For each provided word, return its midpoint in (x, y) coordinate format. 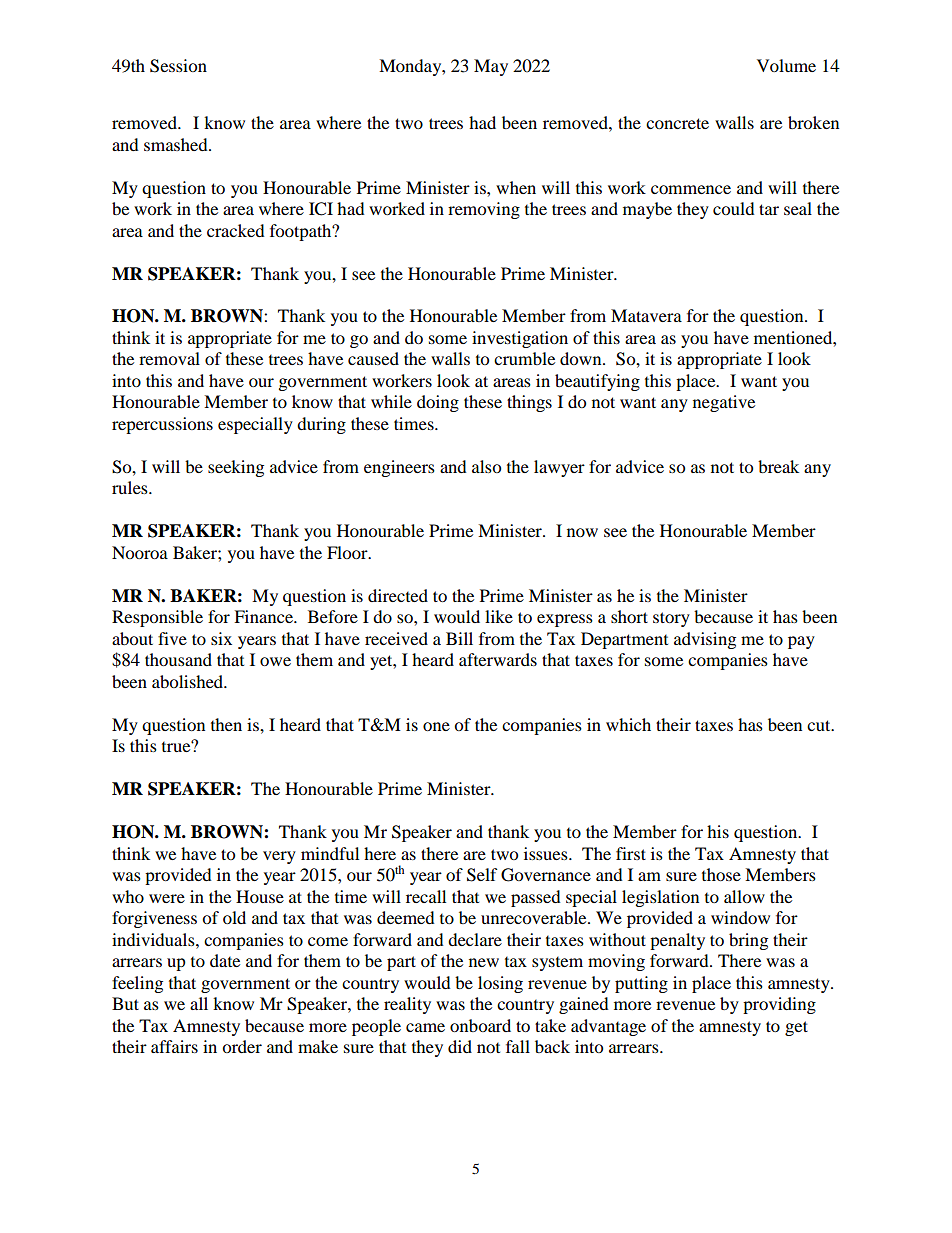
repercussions (162, 425)
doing (438, 403)
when (516, 187)
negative (724, 403)
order (242, 1046)
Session (178, 66)
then (226, 724)
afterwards (498, 659)
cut (820, 725)
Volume (786, 65)
